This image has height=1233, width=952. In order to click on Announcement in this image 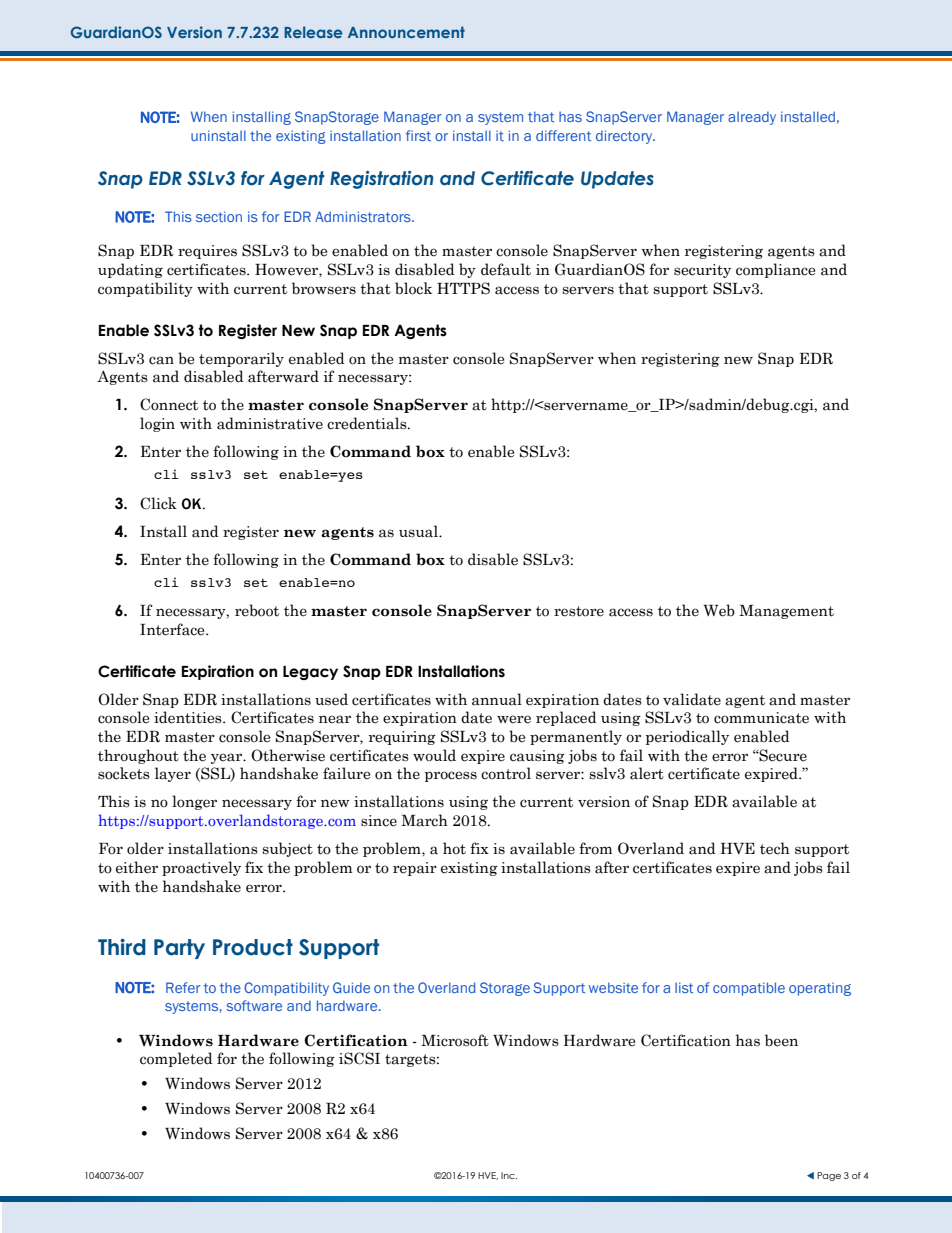, I will do `click(406, 32)`.
